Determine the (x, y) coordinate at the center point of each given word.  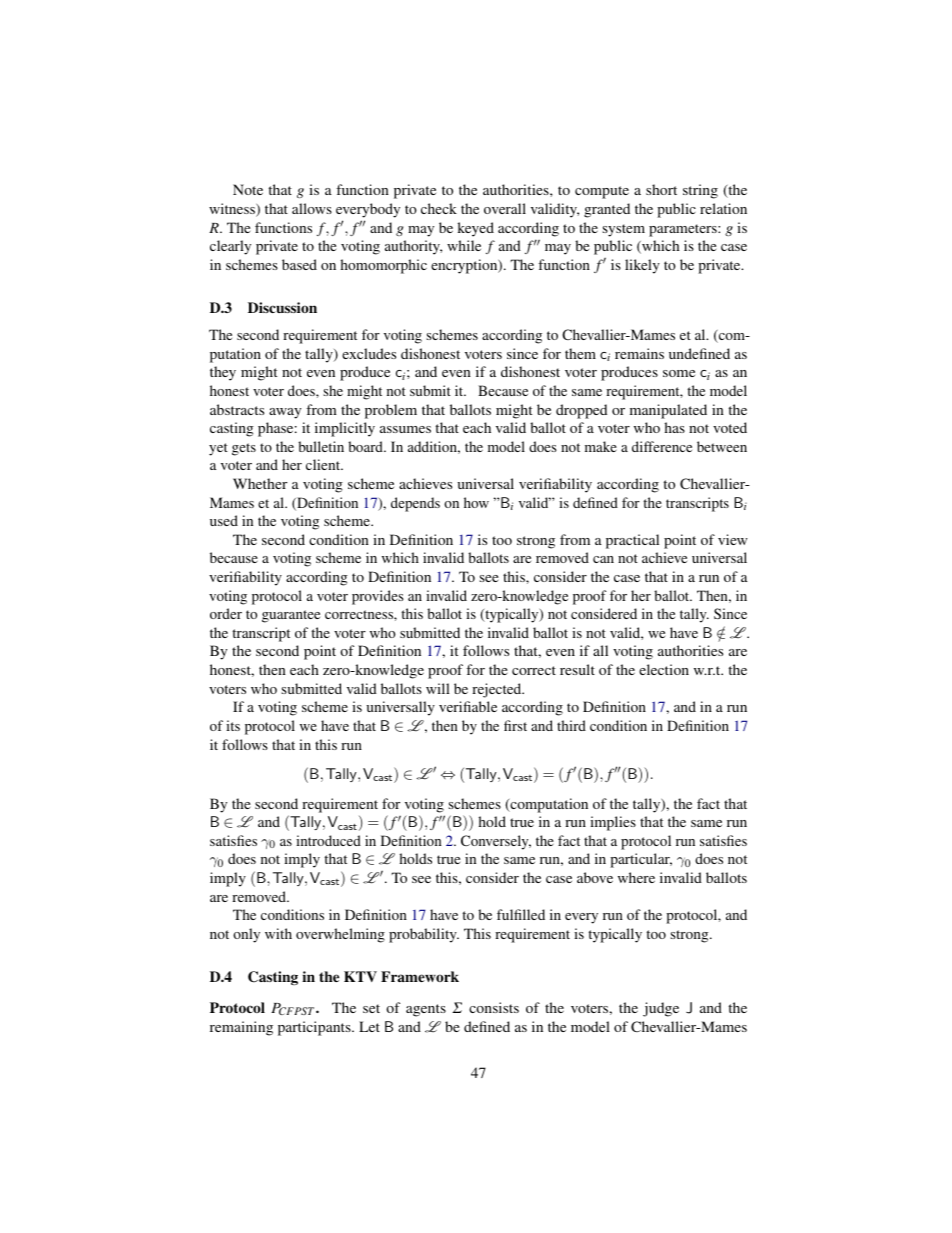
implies (613, 823)
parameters (684, 230)
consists (494, 1007)
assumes (405, 429)
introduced (328, 840)
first (515, 725)
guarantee (291, 616)
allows (312, 208)
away (285, 413)
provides (378, 597)
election (664, 669)
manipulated (668, 411)
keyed (475, 229)
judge (661, 1009)
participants (315, 1028)
